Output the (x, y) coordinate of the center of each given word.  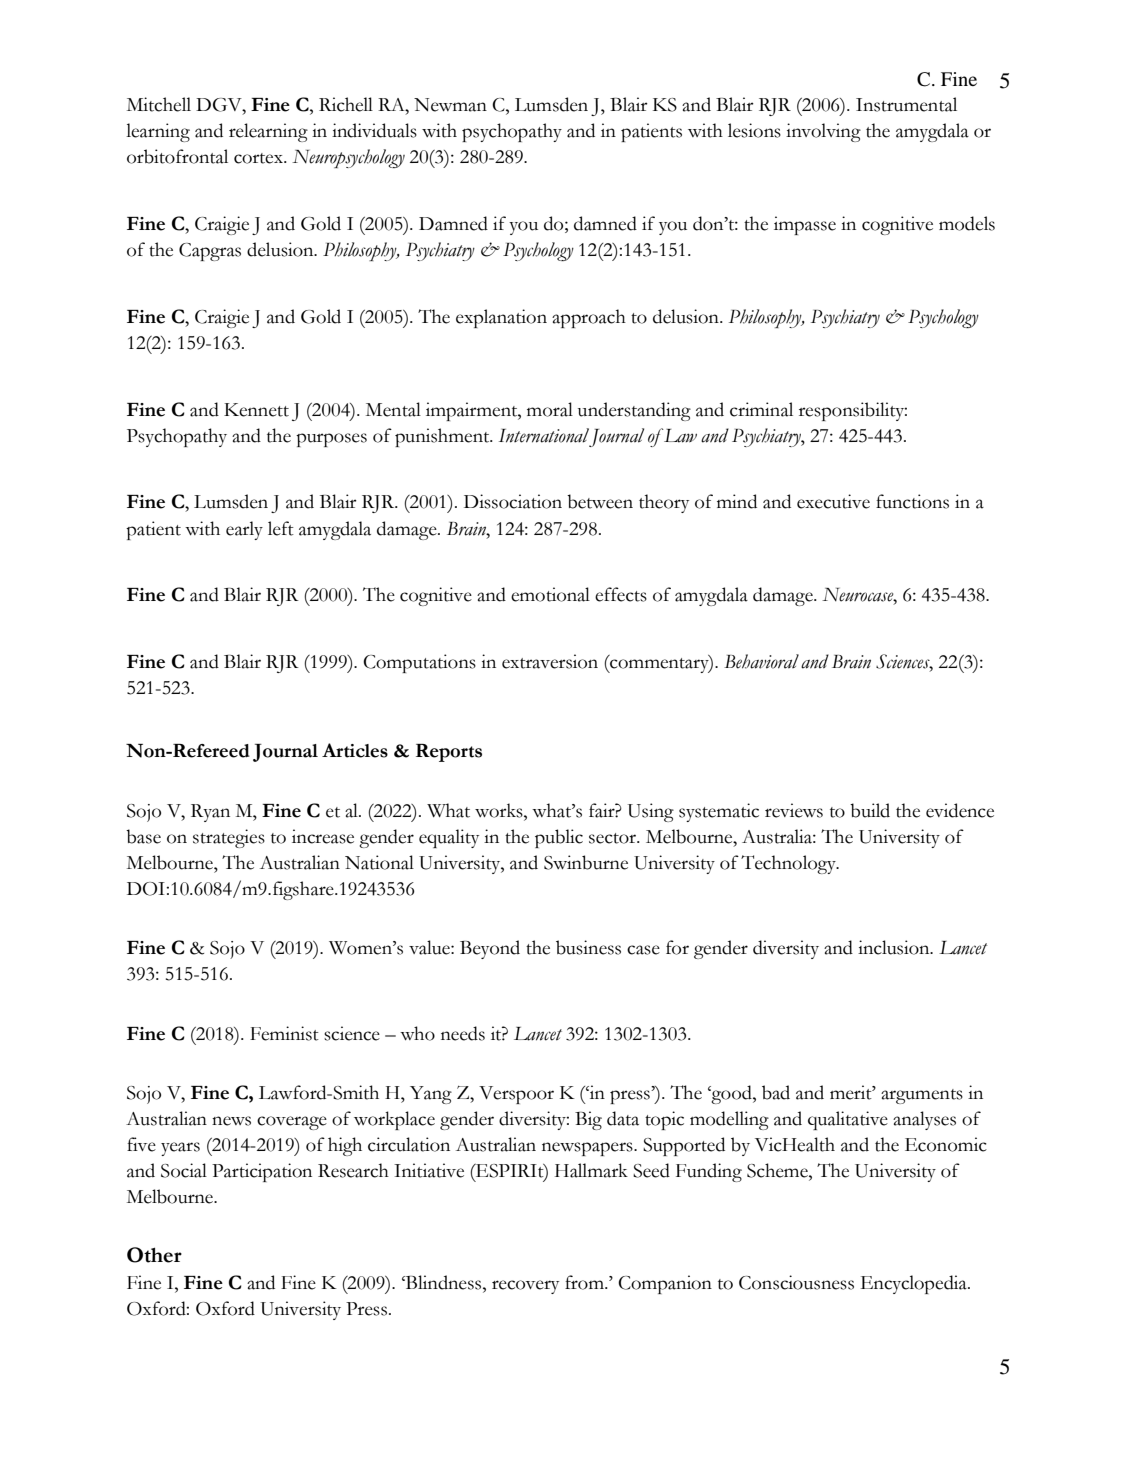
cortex (259, 158)
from (585, 1282)
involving (823, 132)
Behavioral (761, 661)
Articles (355, 750)
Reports (449, 753)
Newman (450, 105)
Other (154, 1255)
